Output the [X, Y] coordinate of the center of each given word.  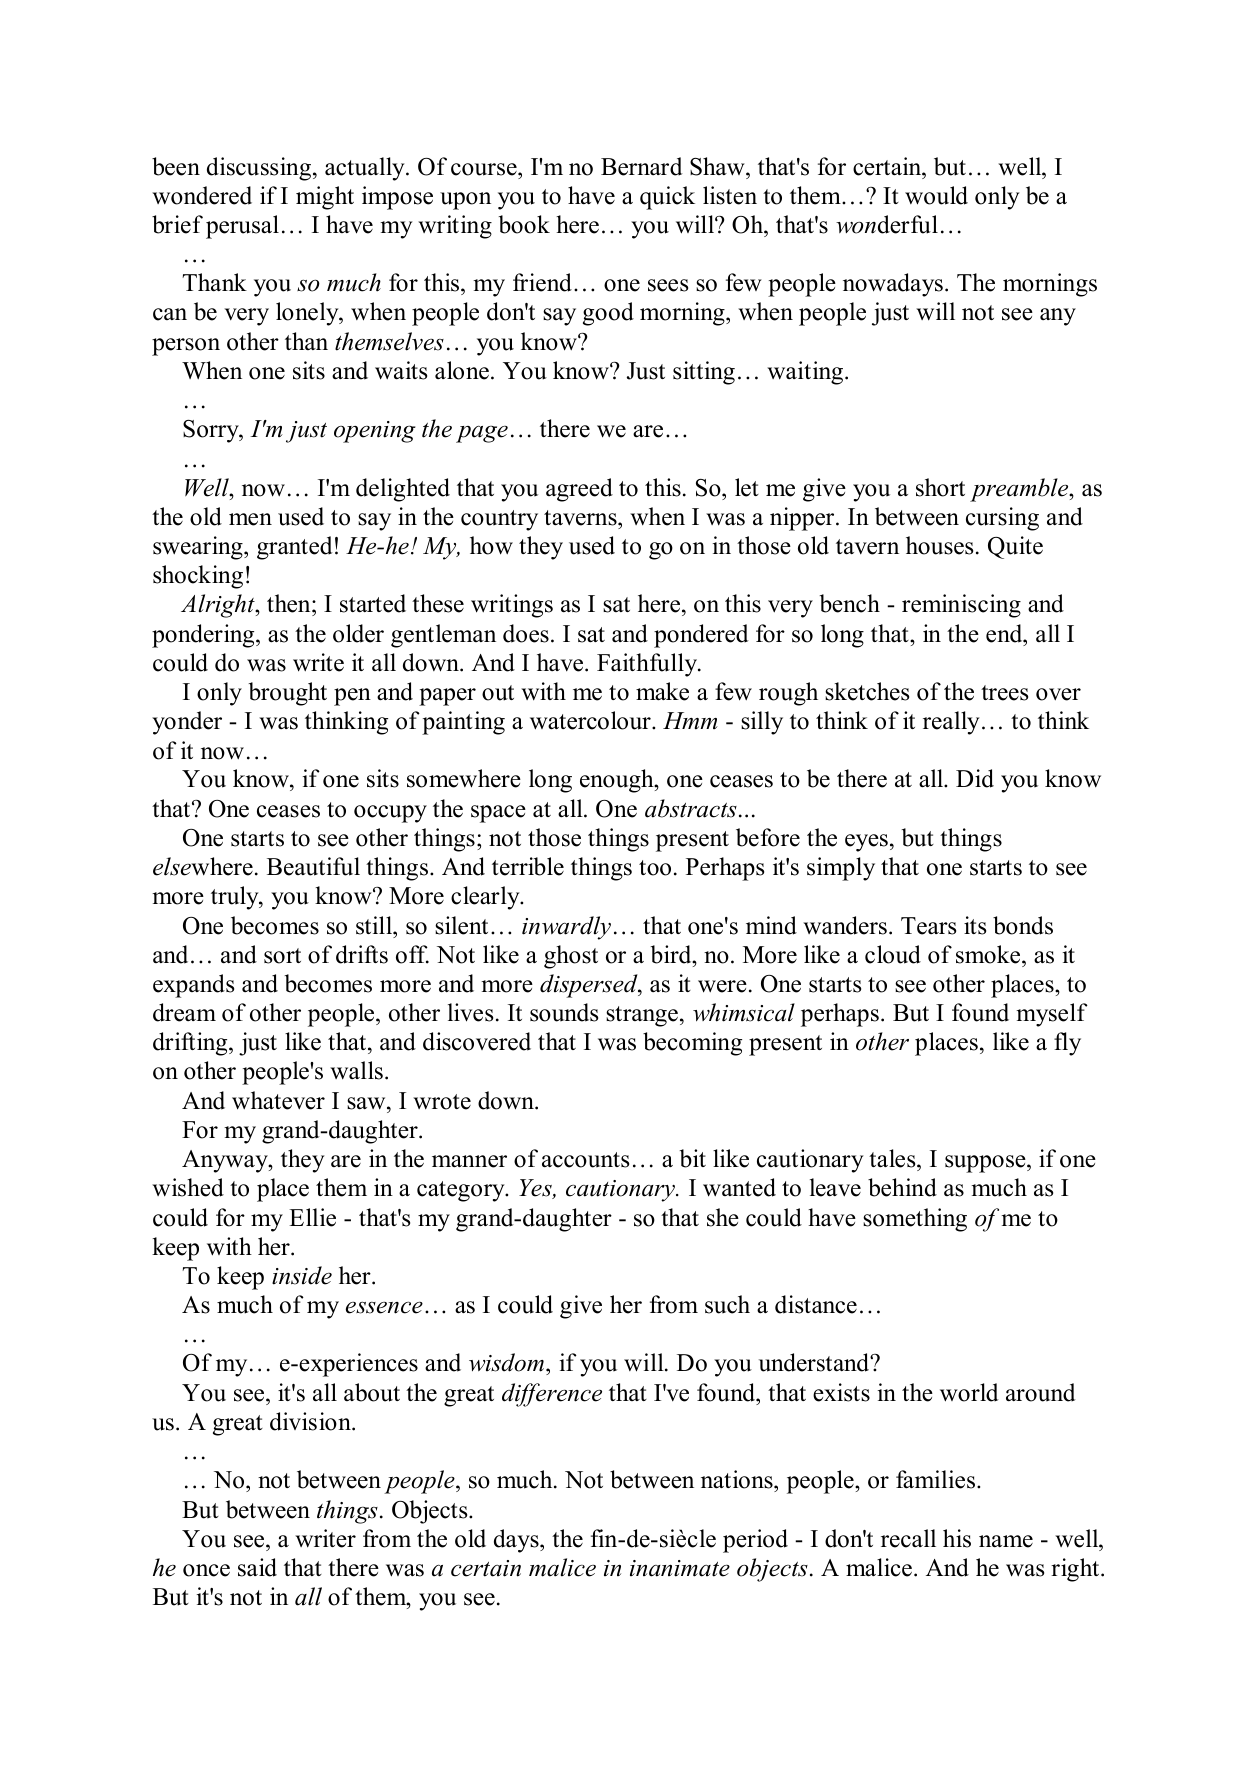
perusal [242, 227]
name [1006, 1541]
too [655, 868]
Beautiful [313, 866]
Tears [928, 926]
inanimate [680, 1568]
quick [667, 198]
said [257, 1567]
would [936, 195]
